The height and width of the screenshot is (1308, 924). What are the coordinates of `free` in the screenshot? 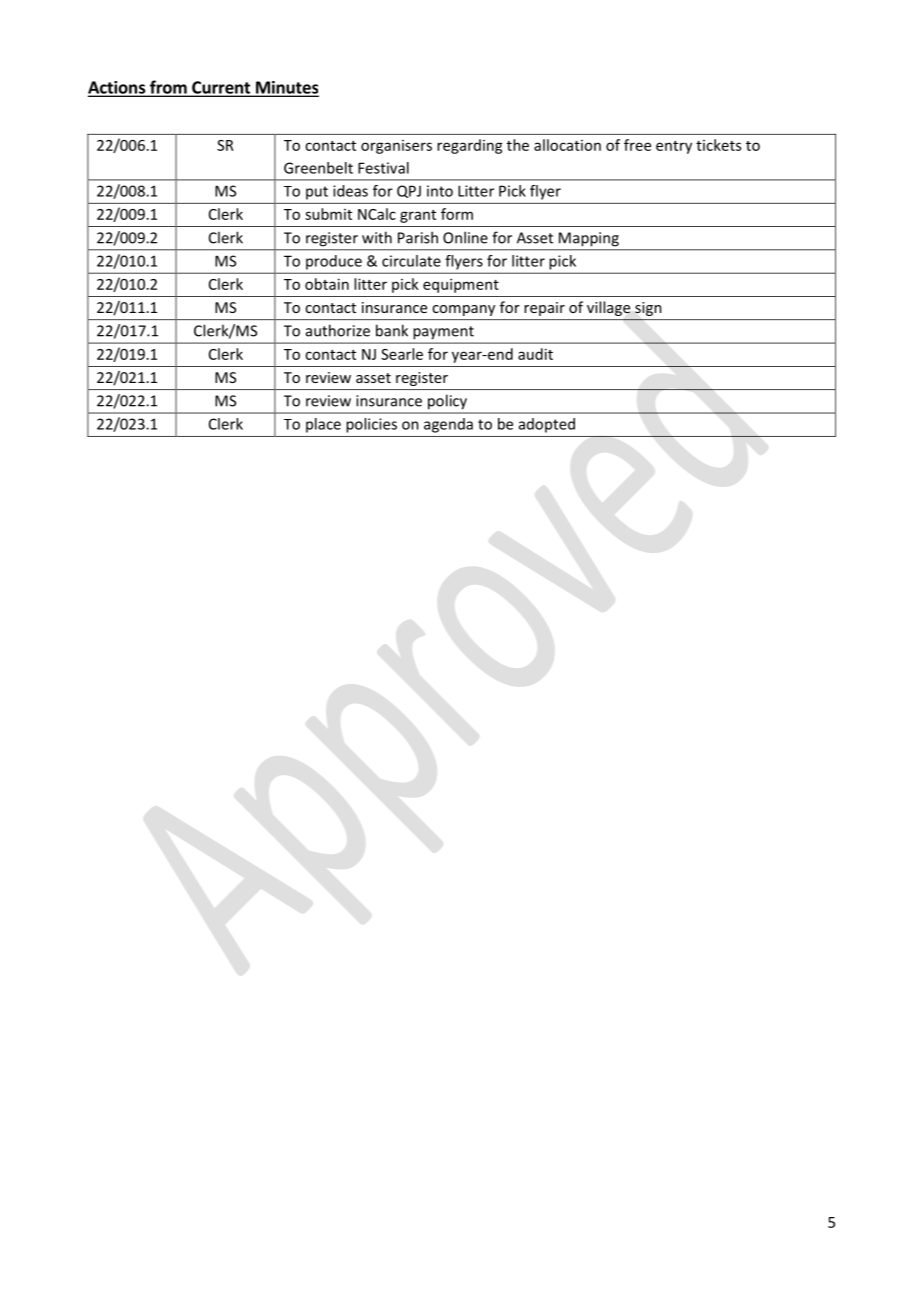 It's located at (637, 145).
